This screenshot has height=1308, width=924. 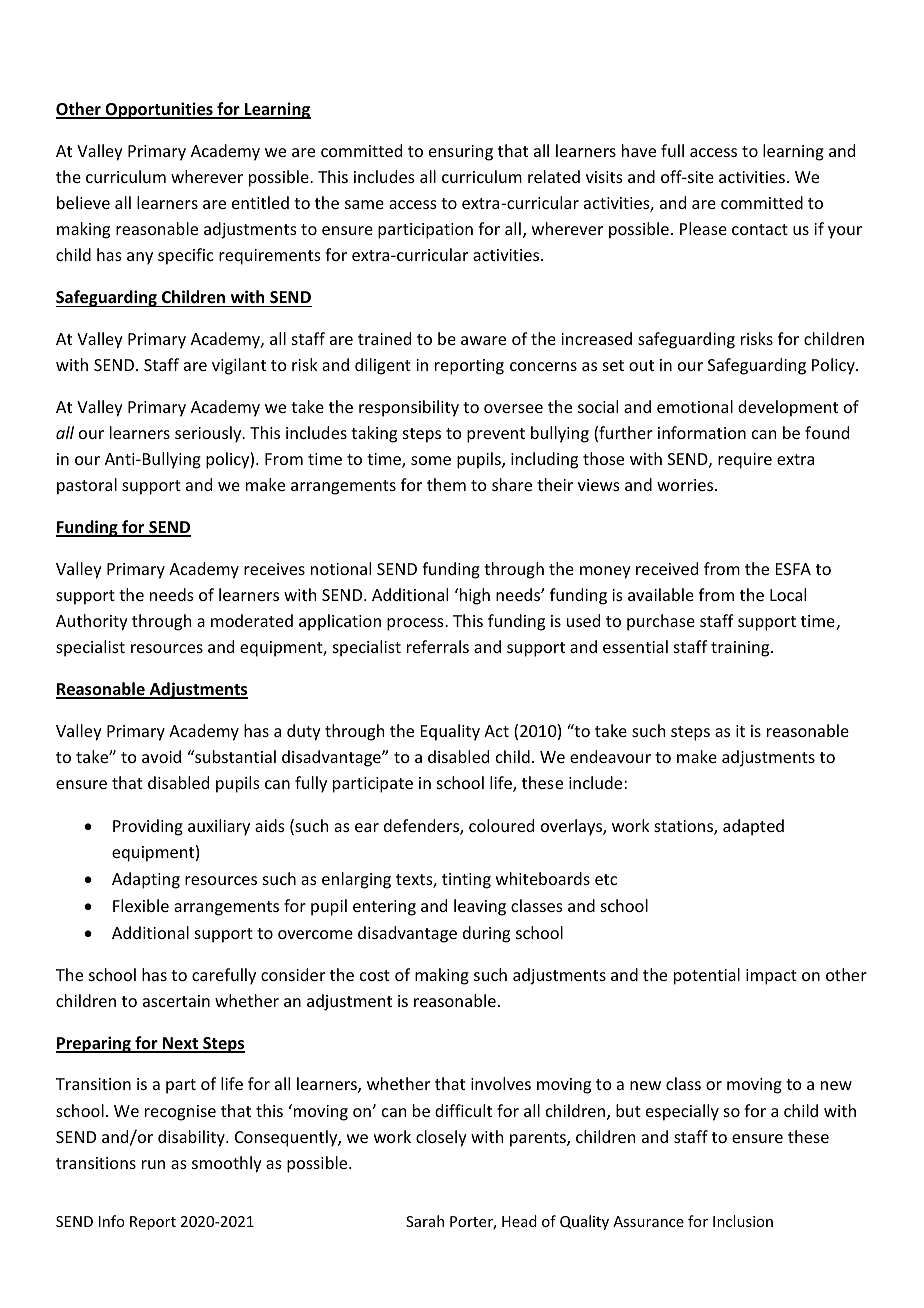 What do you see at coordinates (788, 408) in the screenshot?
I see `development` at bounding box center [788, 408].
